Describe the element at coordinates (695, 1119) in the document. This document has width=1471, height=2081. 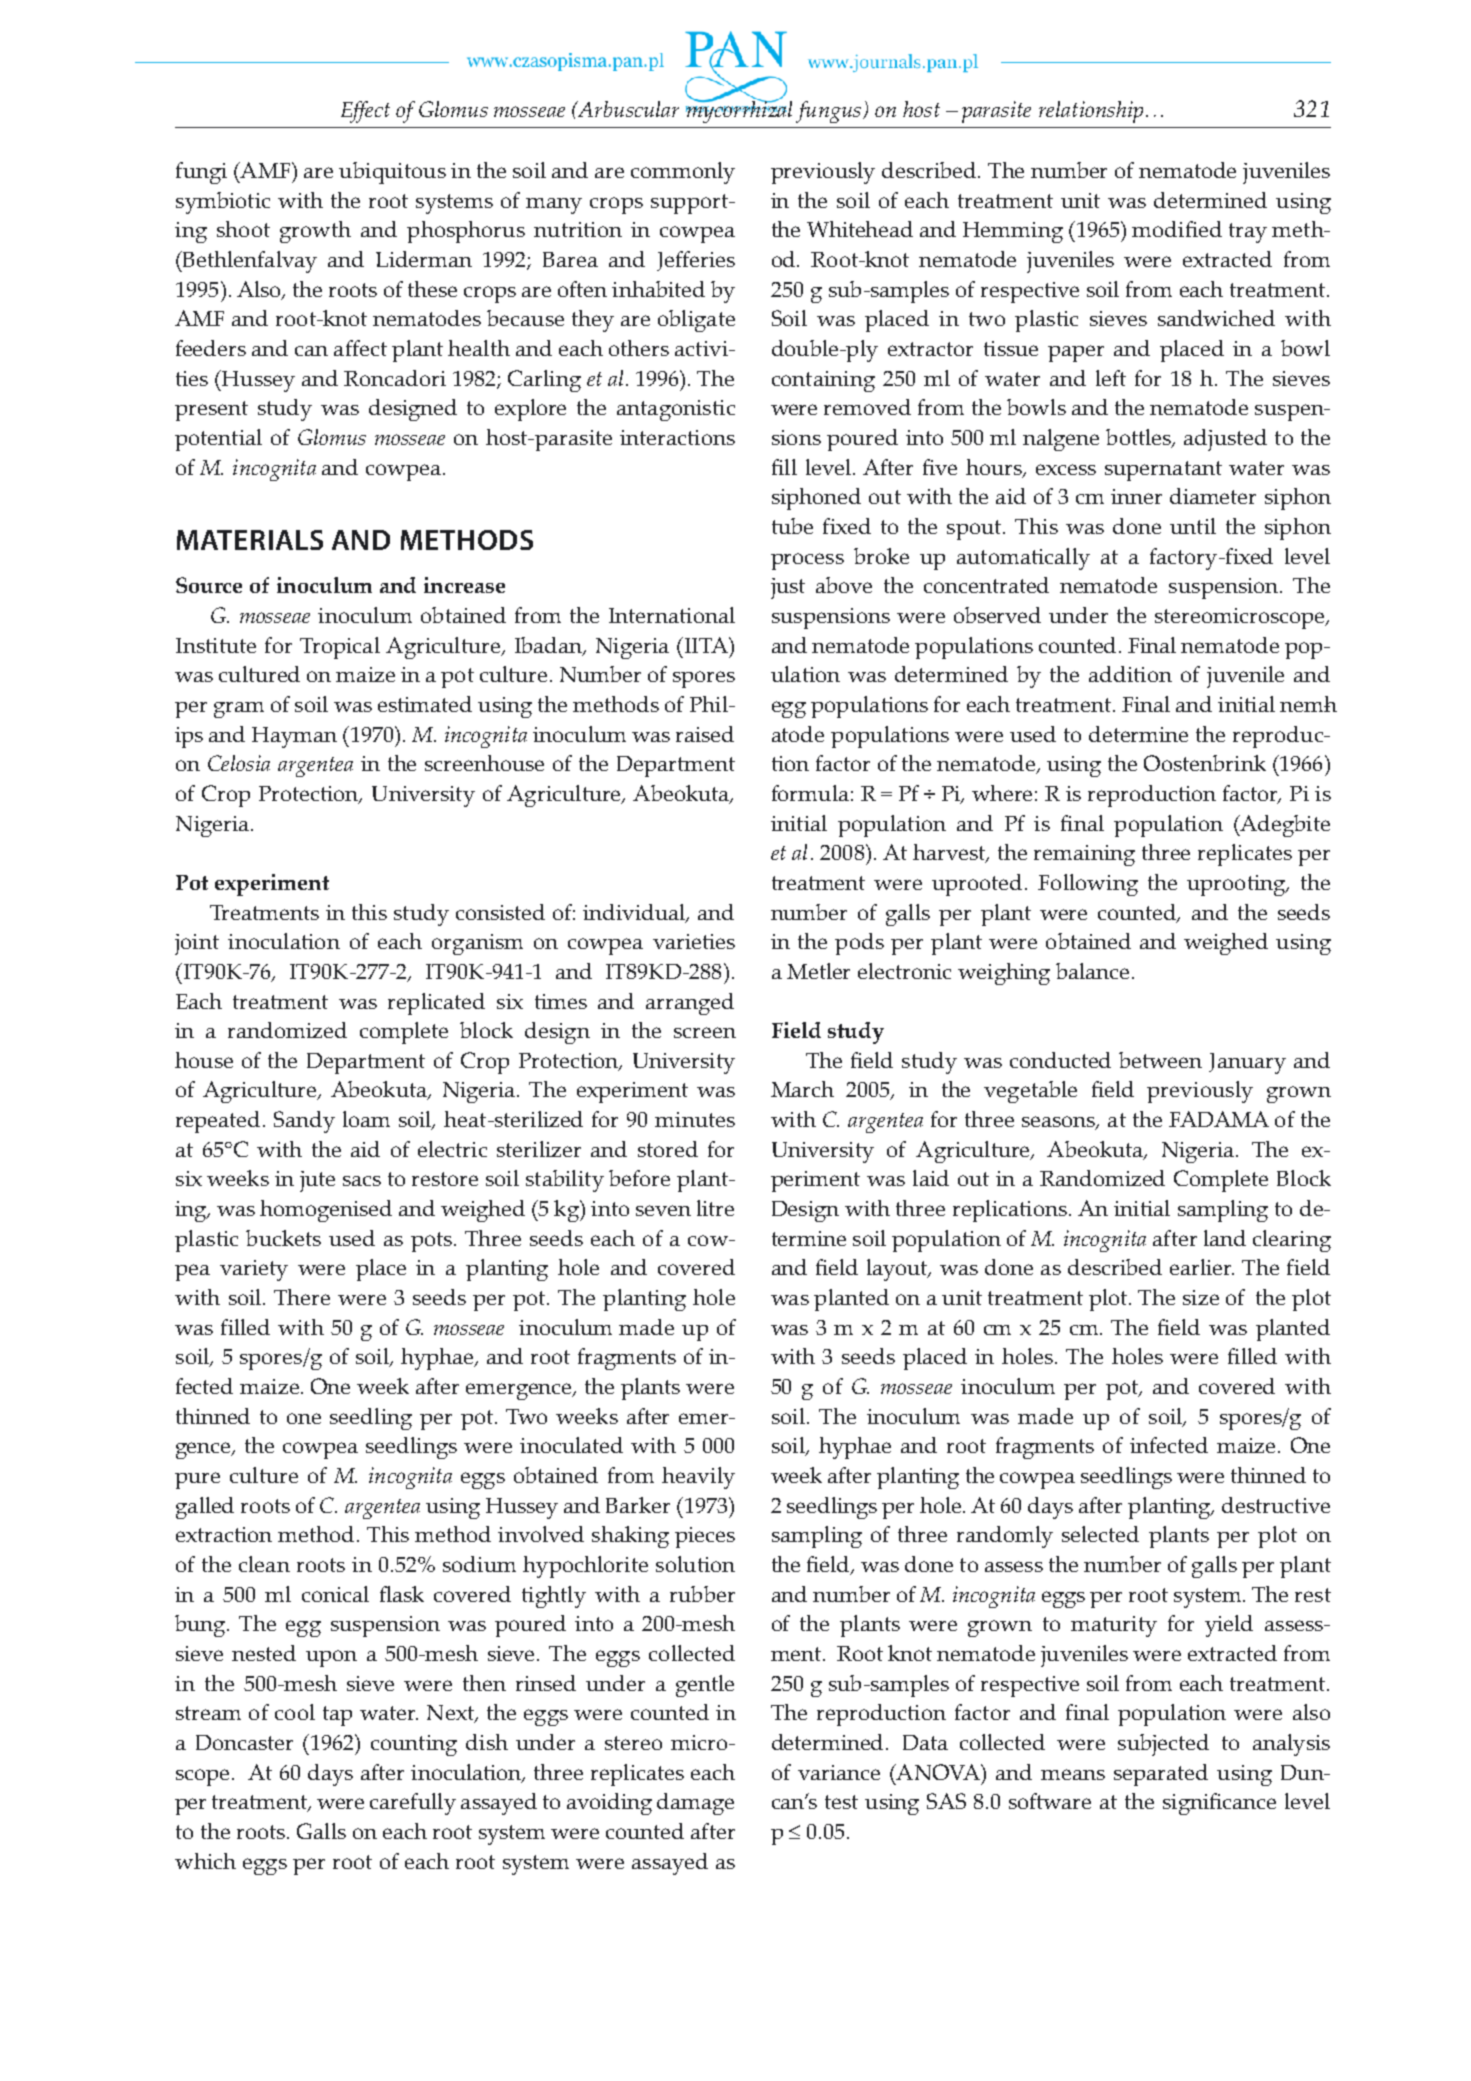
I see `minutes` at that location.
